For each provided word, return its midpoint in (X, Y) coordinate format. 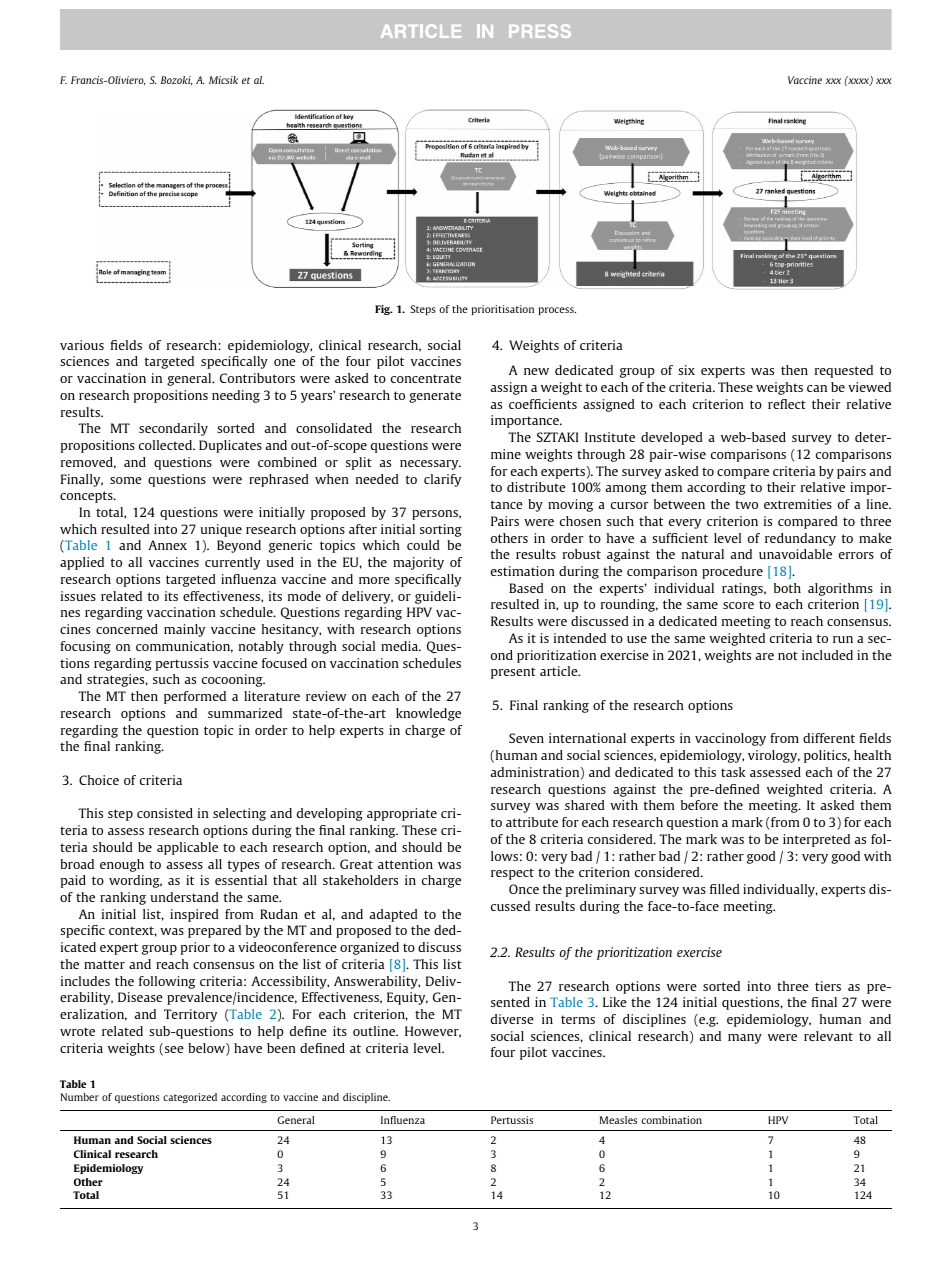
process (557, 311)
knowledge (428, 714)
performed (195, 697)
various (82, 345)
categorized (190, 1098)
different (829, 738)
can (817, 388)
